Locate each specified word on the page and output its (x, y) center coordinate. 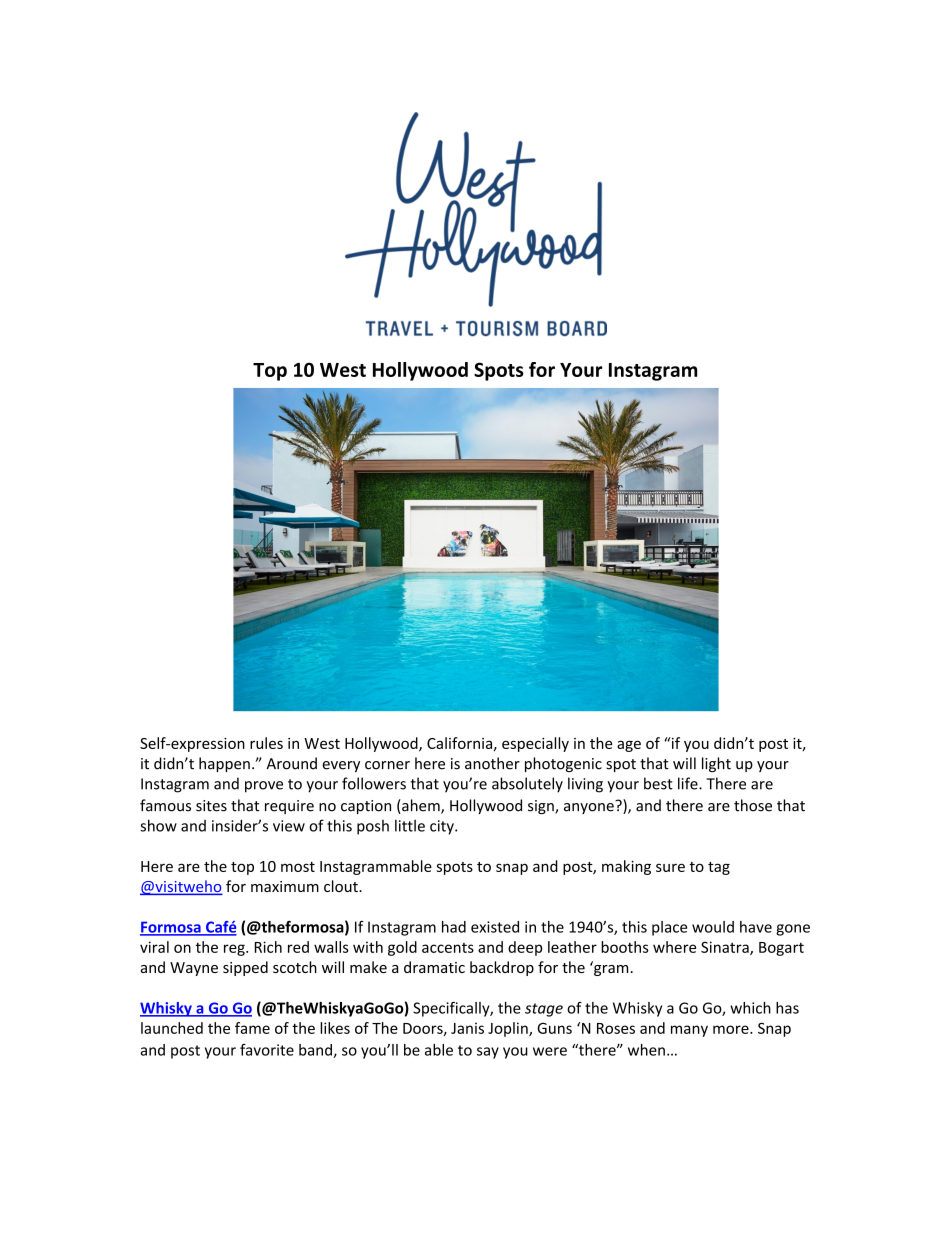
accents (448, 948)
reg (235, 950)
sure (670, 867)
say (488, 1053)
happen (224, 764)
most (298, 867)
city (443, 827)
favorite (267, 1050)
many (689, 1031)
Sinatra (726, 948)
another (492, 763)
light (716, 764)
